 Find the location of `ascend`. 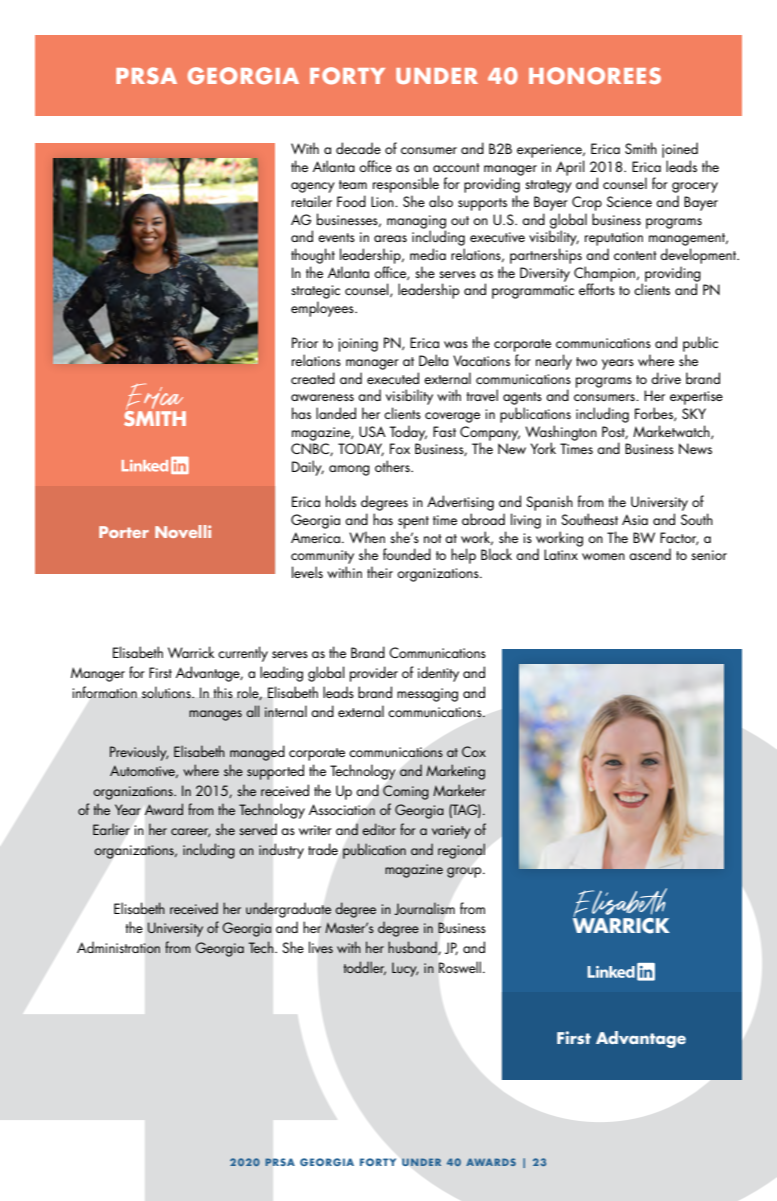

ascend is located at coordinates (650, 554).
